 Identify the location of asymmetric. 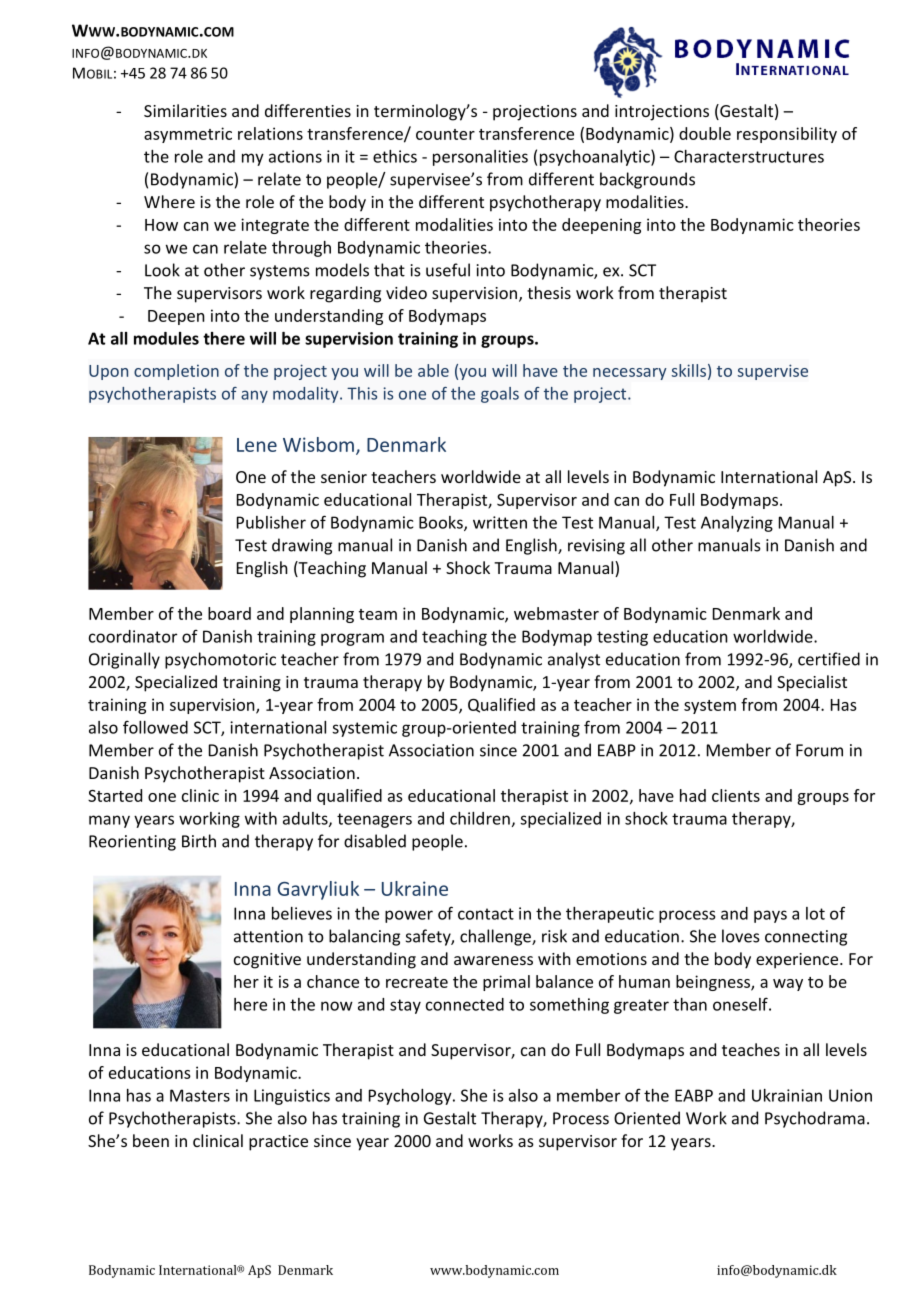
(188, 135).
